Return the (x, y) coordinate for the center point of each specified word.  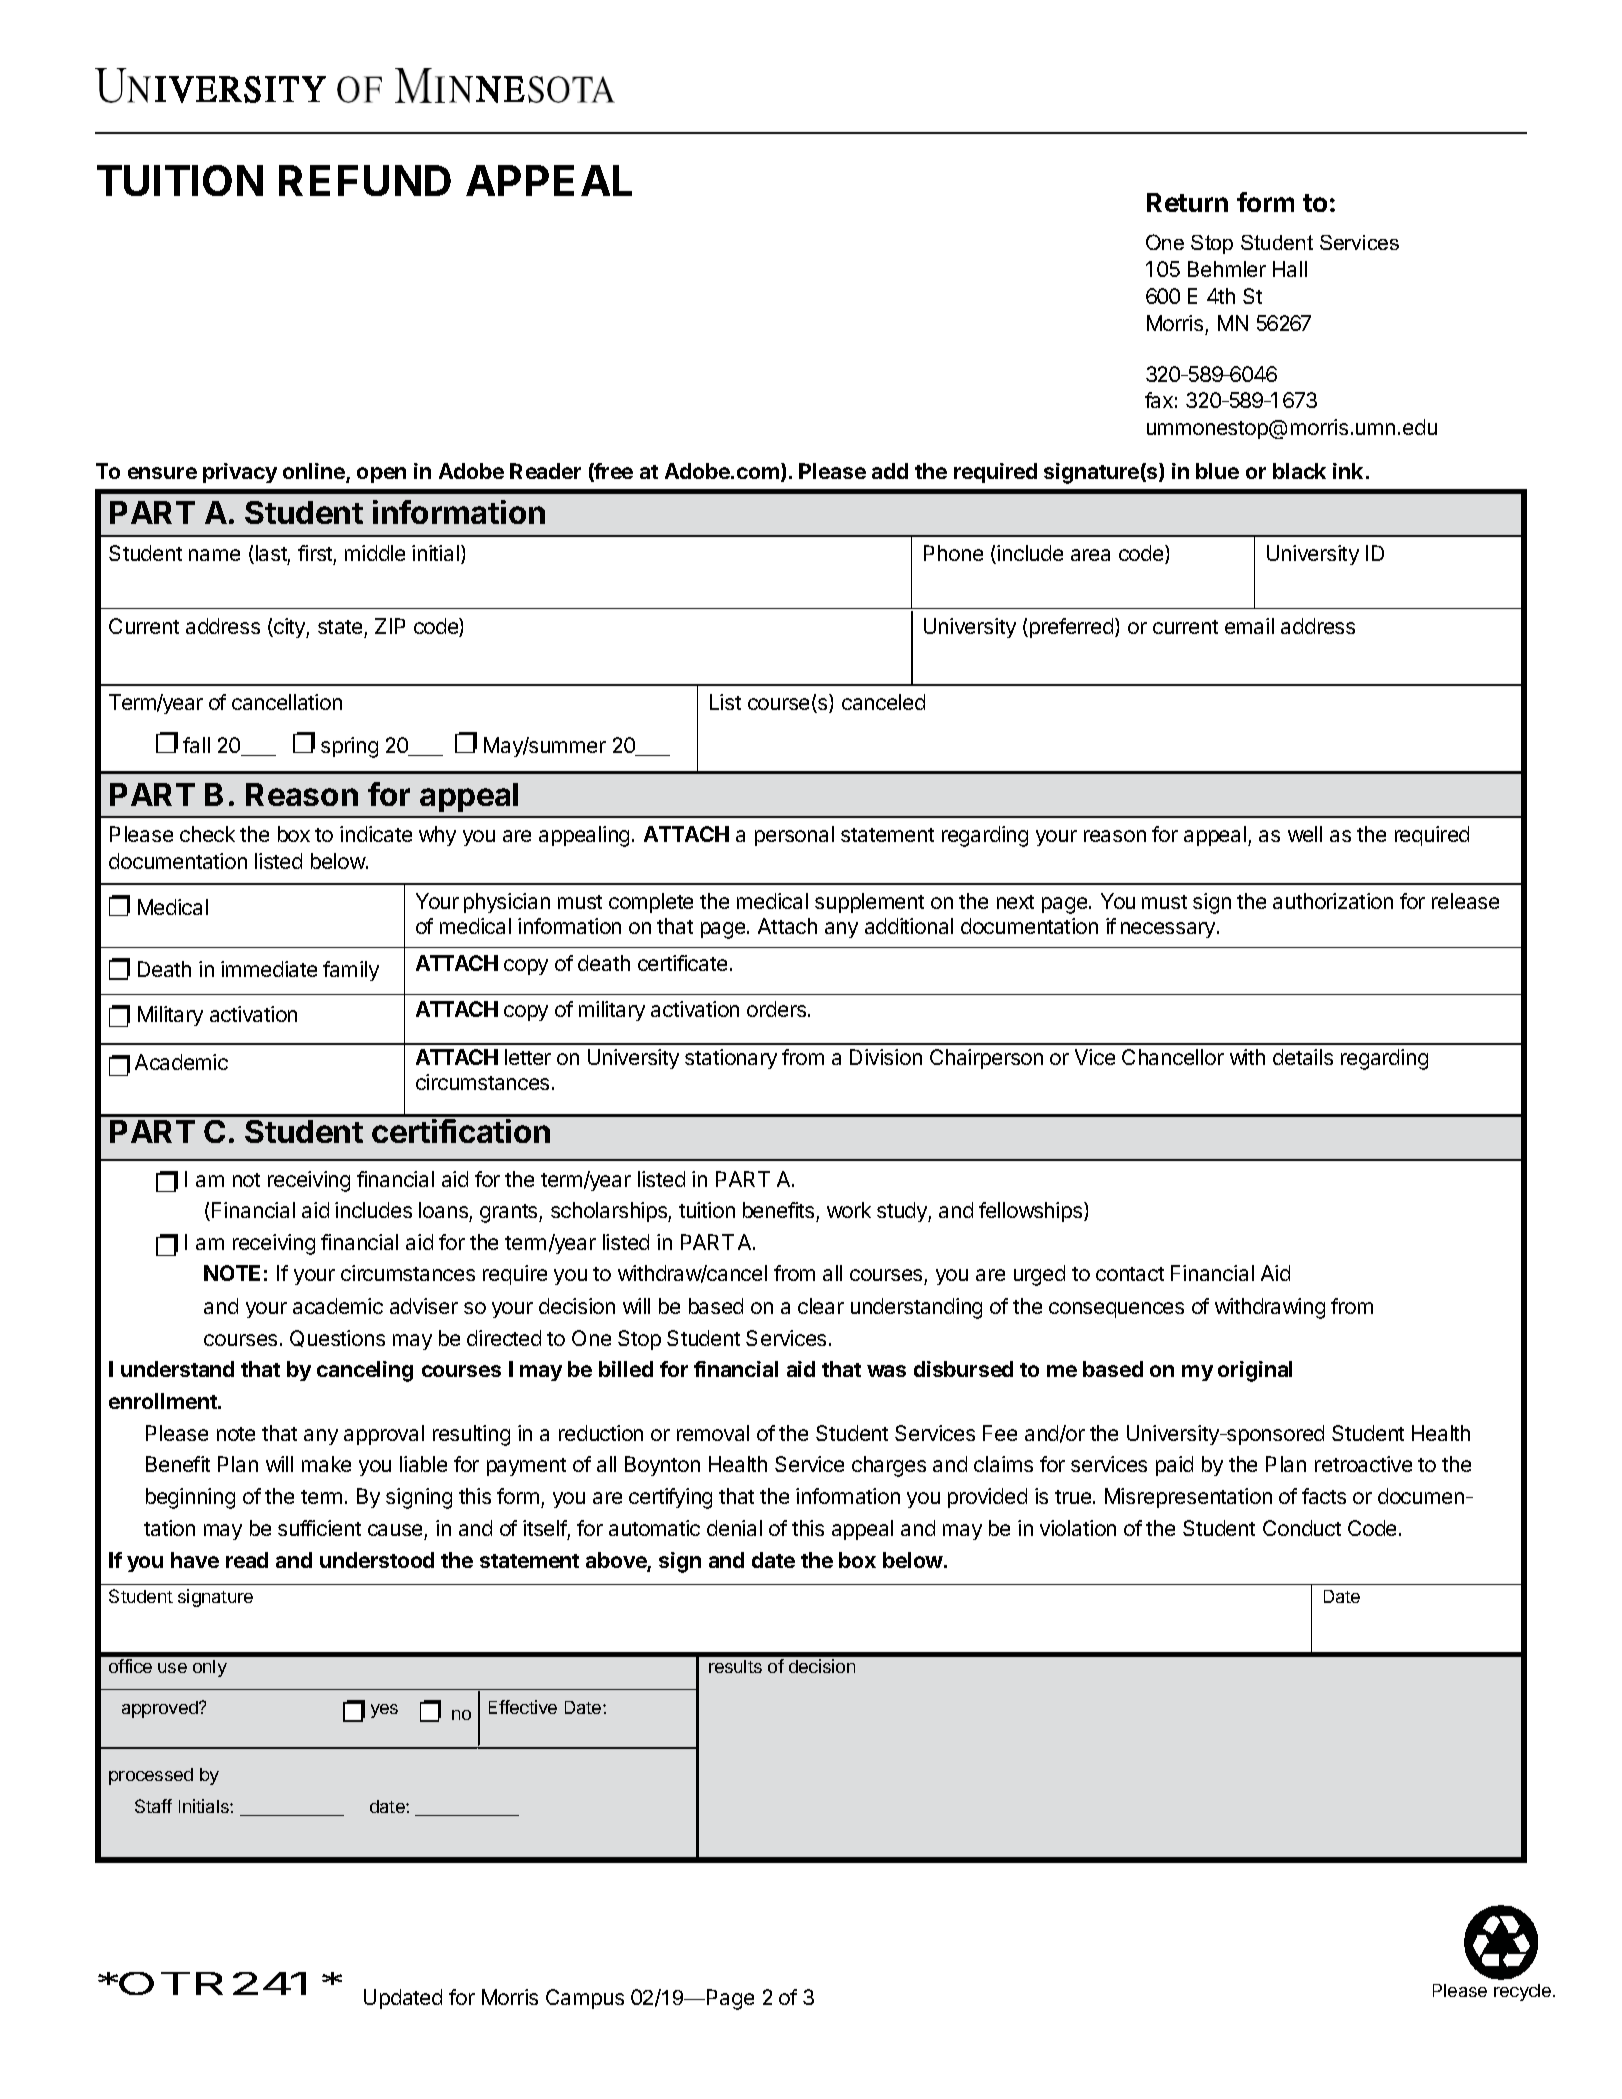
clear (821, 1306)
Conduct (1302, 1528)
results (735, 1666)
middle (375, 553)
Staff (153, 1806)
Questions (337, 1338)
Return (1187, 202)
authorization (1333, 901)
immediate (269, 969)
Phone (953, 553)
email (1249, 626)
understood (377, 1560)
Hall (1290, 269)
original (1255, 1371)
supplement (869, 903)
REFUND (365, 180)
